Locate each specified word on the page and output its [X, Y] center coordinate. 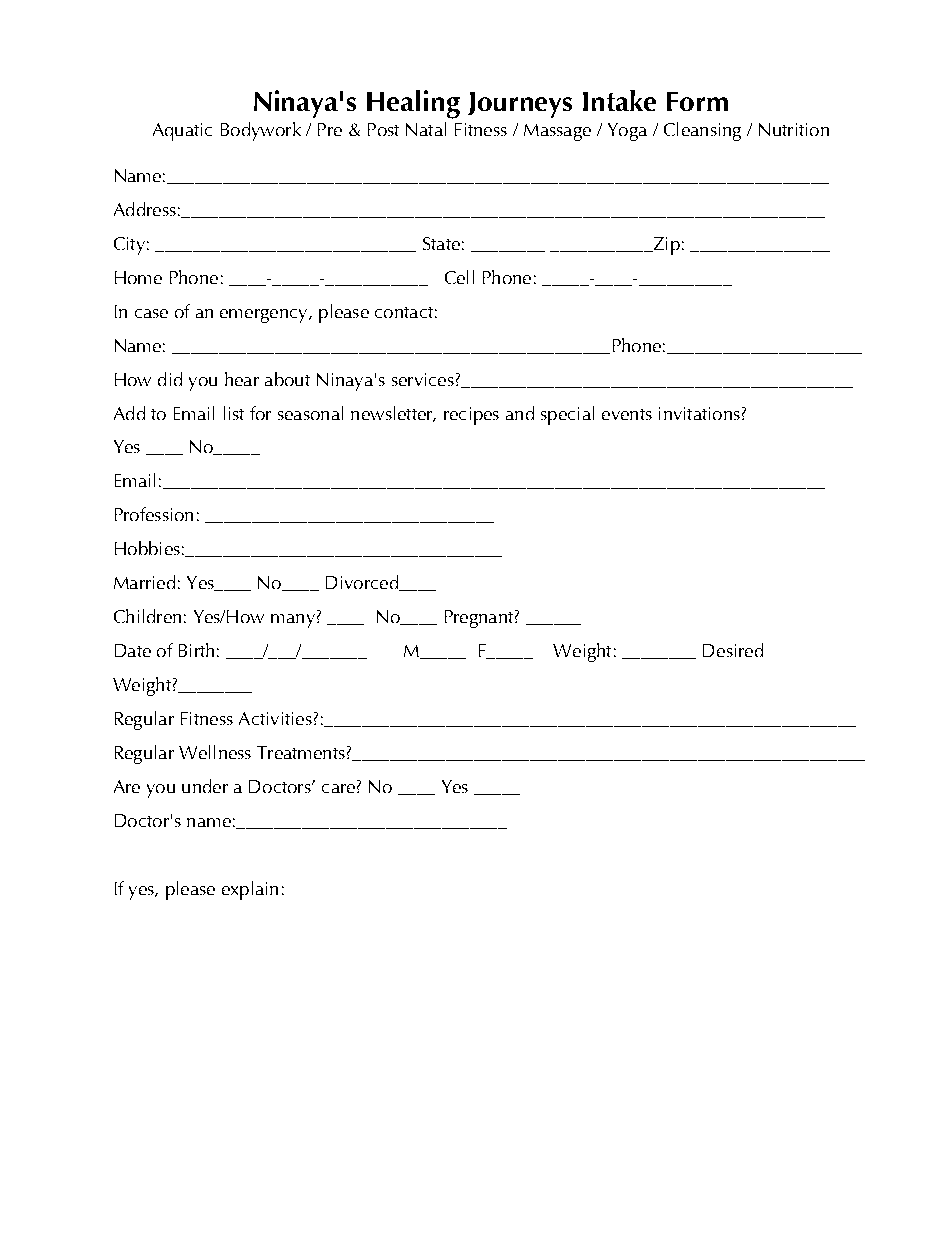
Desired [733, 650]
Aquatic [182, 132]
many [293, 621]
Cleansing [702, 131]
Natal [426, 129]
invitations [699, 413]
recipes [471, 416]
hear [242, 379]
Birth [196, 650]
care [338, 788]
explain [250, 890]
